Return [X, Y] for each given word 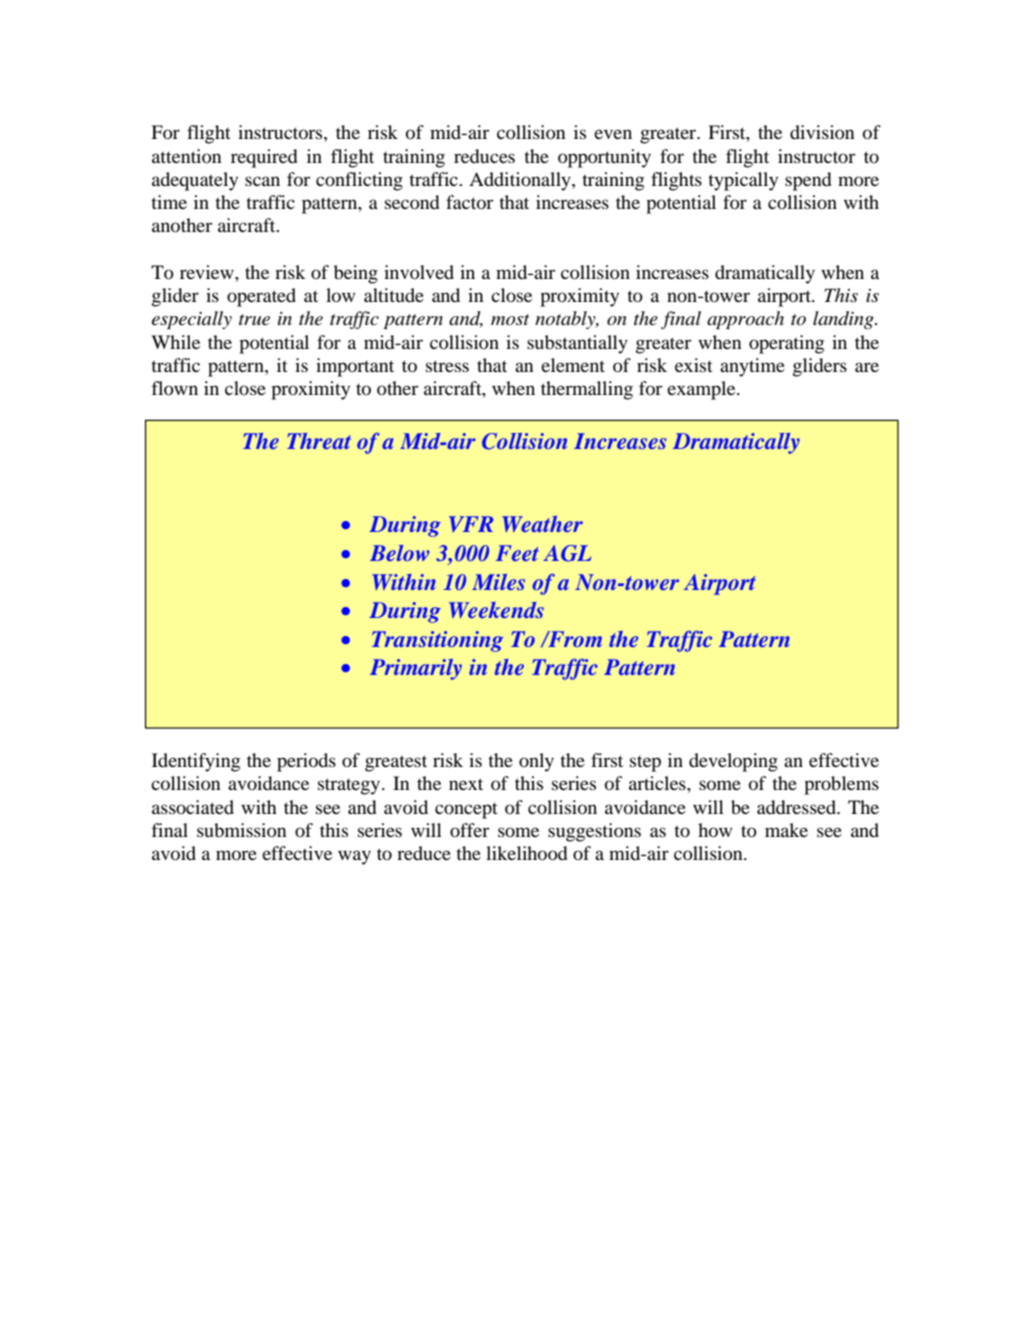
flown [175, 388]
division [822, 132]
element [573, 365]
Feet [517, 553]
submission [242, 830]
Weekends [496, 610]
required [264, 158]
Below [400, 553]
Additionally [521, 181]
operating [786, 344]
